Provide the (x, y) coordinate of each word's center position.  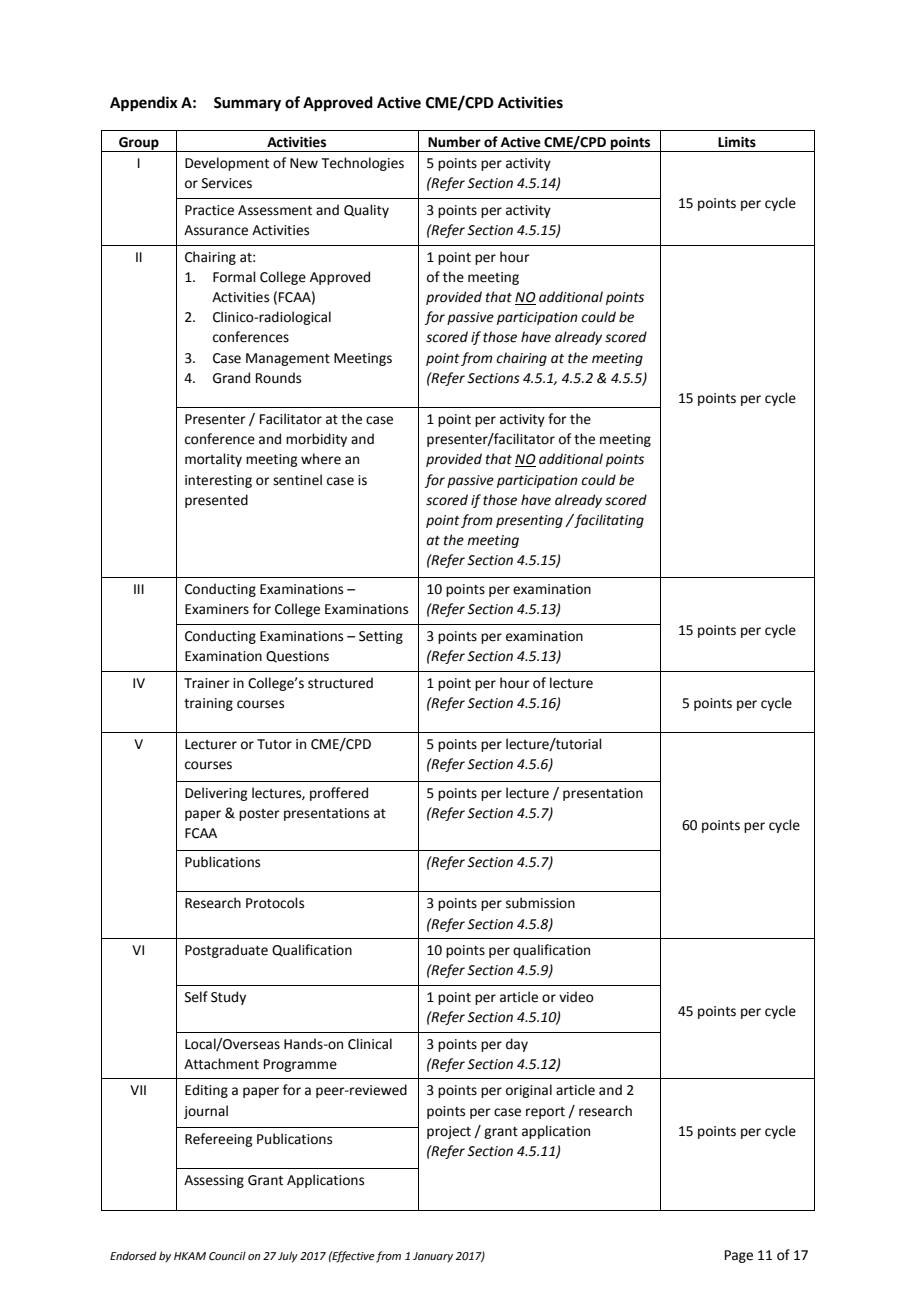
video (576, 997)
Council (227, 1255)
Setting (381, 637)
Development (227, 164)
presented (216, 501)
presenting (529, 521)
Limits (737, 142)
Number (454, 142)
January (433, 1257)
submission (540, 903)
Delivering (216, 794)
